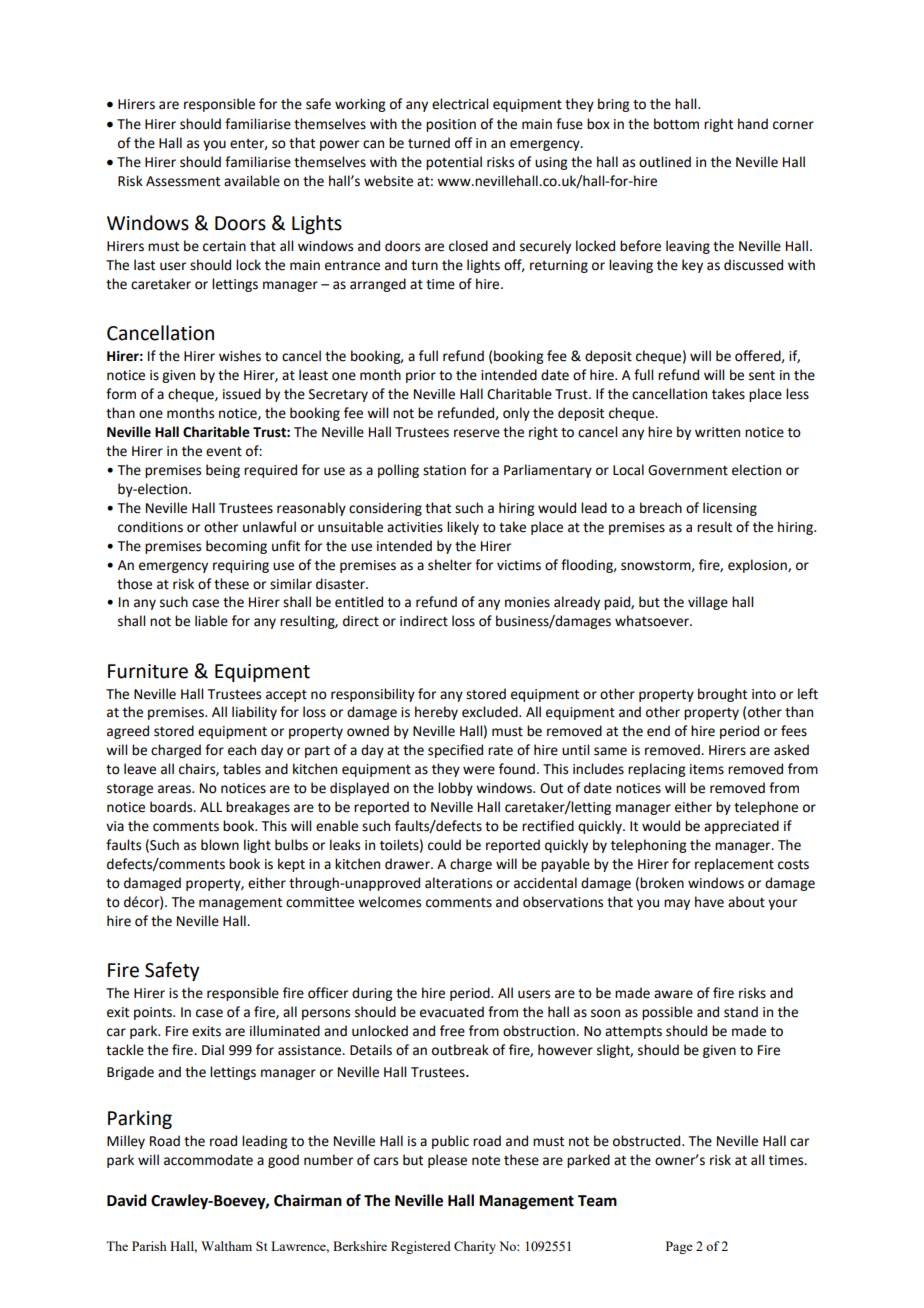  Describe the element at coordinates (220, 845) in the screenshot. I see `blown` at that location.
